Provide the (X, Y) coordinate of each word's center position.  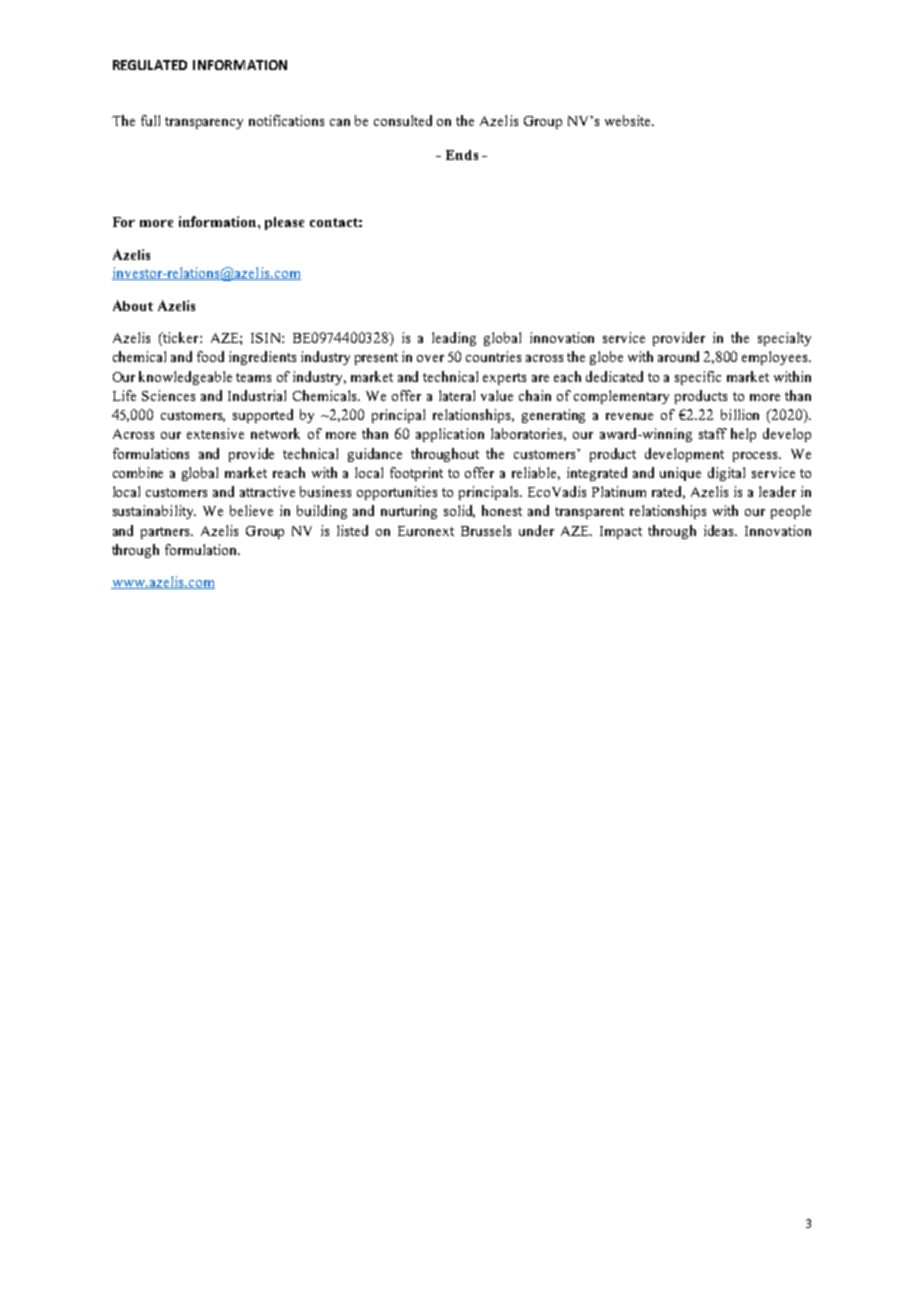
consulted (403, 120)
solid (459, 511)
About (133, 305)
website (629, 120)
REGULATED (150, 65)
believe (251, 510)
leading (454, 339)
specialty (784, 339)
